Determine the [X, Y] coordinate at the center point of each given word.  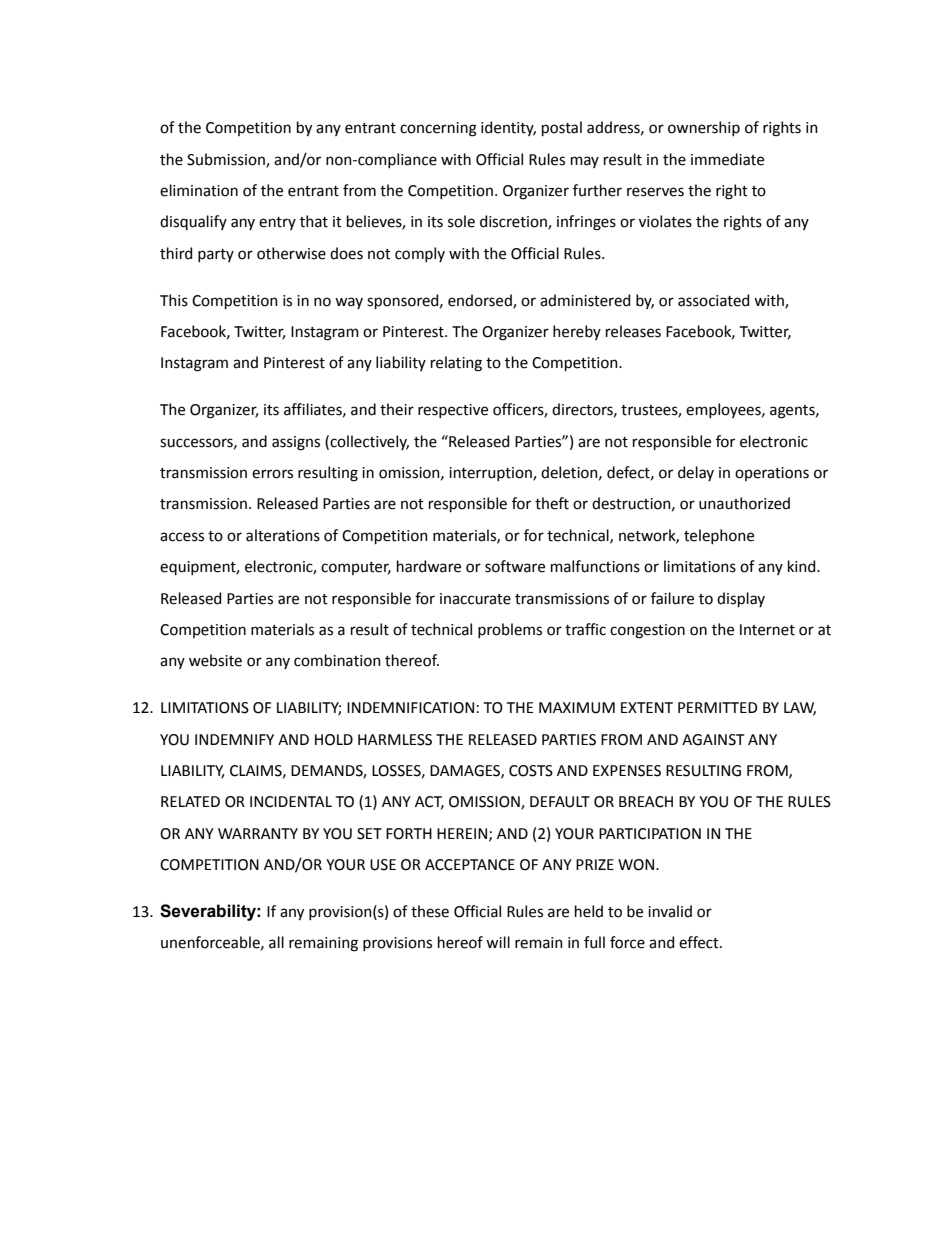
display [741, 599]
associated [713, 300]
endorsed [481, 301]
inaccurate [475, 599]
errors [272, 474]
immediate [727, 159]
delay [696, 473]
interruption [491, 474]
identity [508, 128]
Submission [227, 160]
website [215, 660]
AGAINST [713, 740]
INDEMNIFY [234, 739]
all [276, 942]
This [174, 300]
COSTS [531, 771]
